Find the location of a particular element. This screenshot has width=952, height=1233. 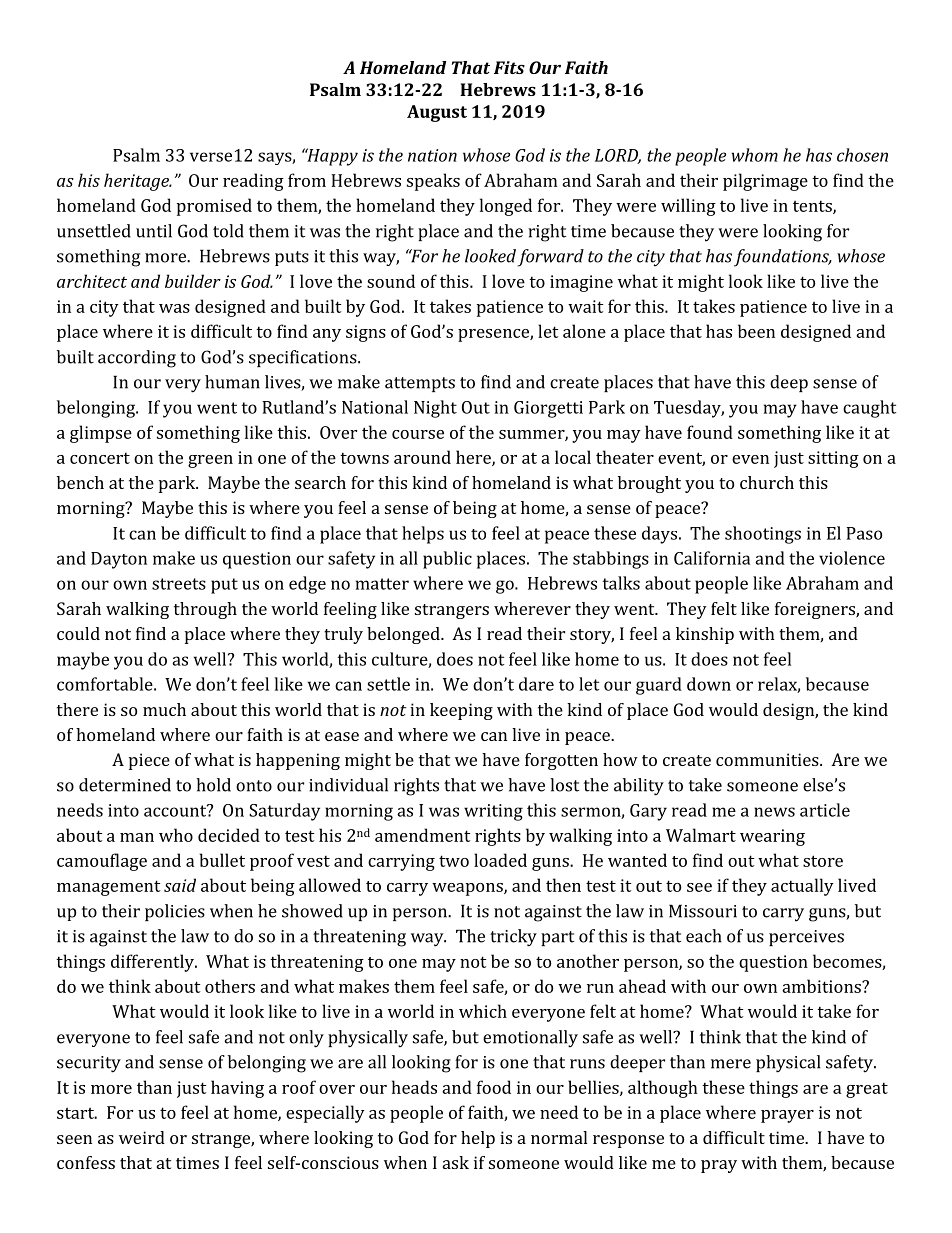

whom is located at coordinates (755, 155).
